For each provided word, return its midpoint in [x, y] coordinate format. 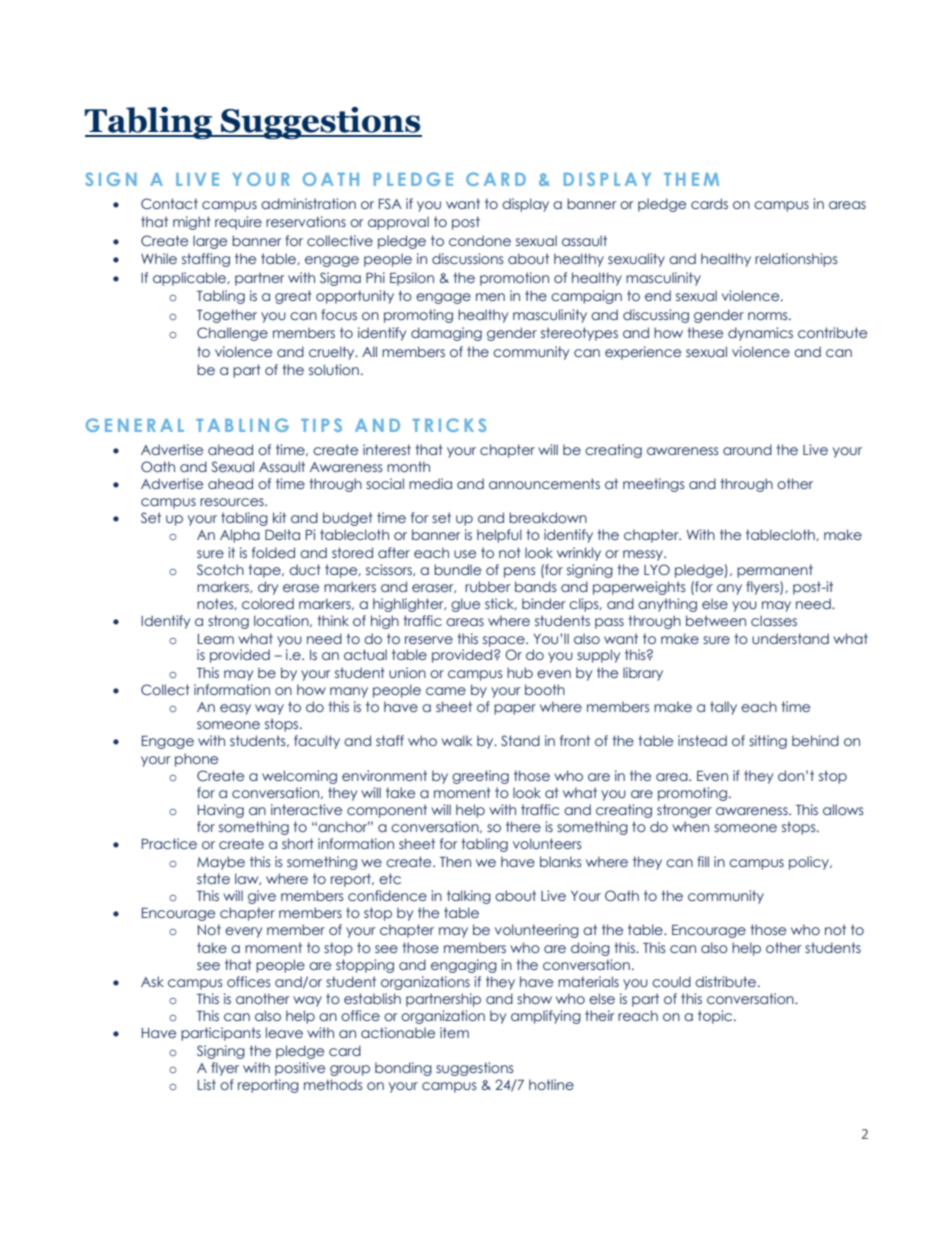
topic [716, 1017]
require [238, 223]
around [747, 449]
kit [279, 517]
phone [196, 760]
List [207, 1084]
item [454, 1032]
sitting [768, 742]
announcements [544, 483]
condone [480, 240]
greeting [480, 777]
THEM [691, 179]
